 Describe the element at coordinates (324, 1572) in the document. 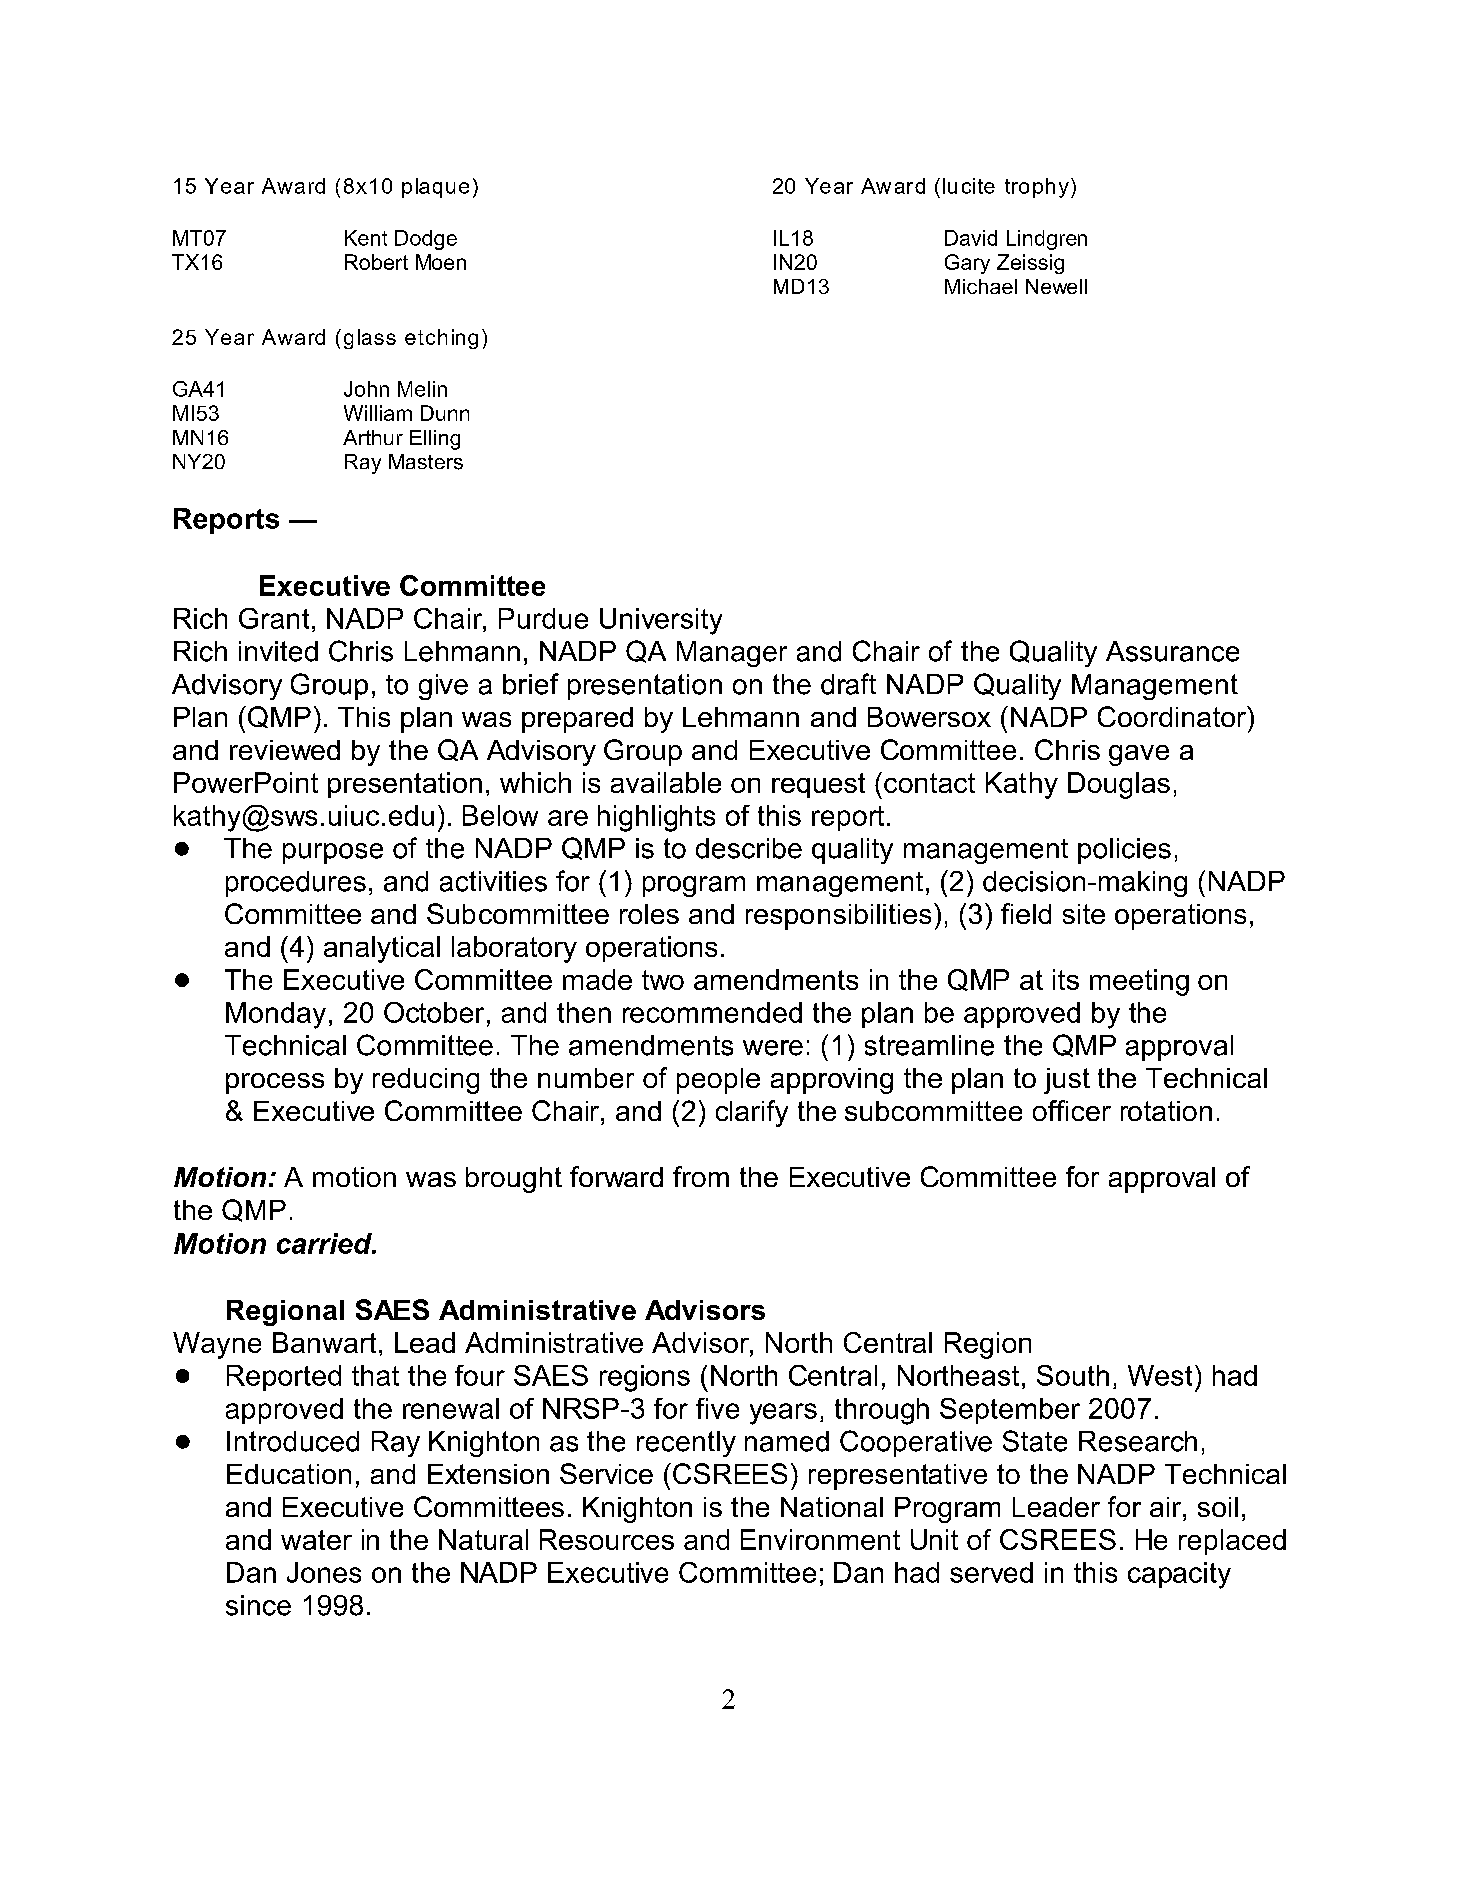

I see `Jones` at that location.
